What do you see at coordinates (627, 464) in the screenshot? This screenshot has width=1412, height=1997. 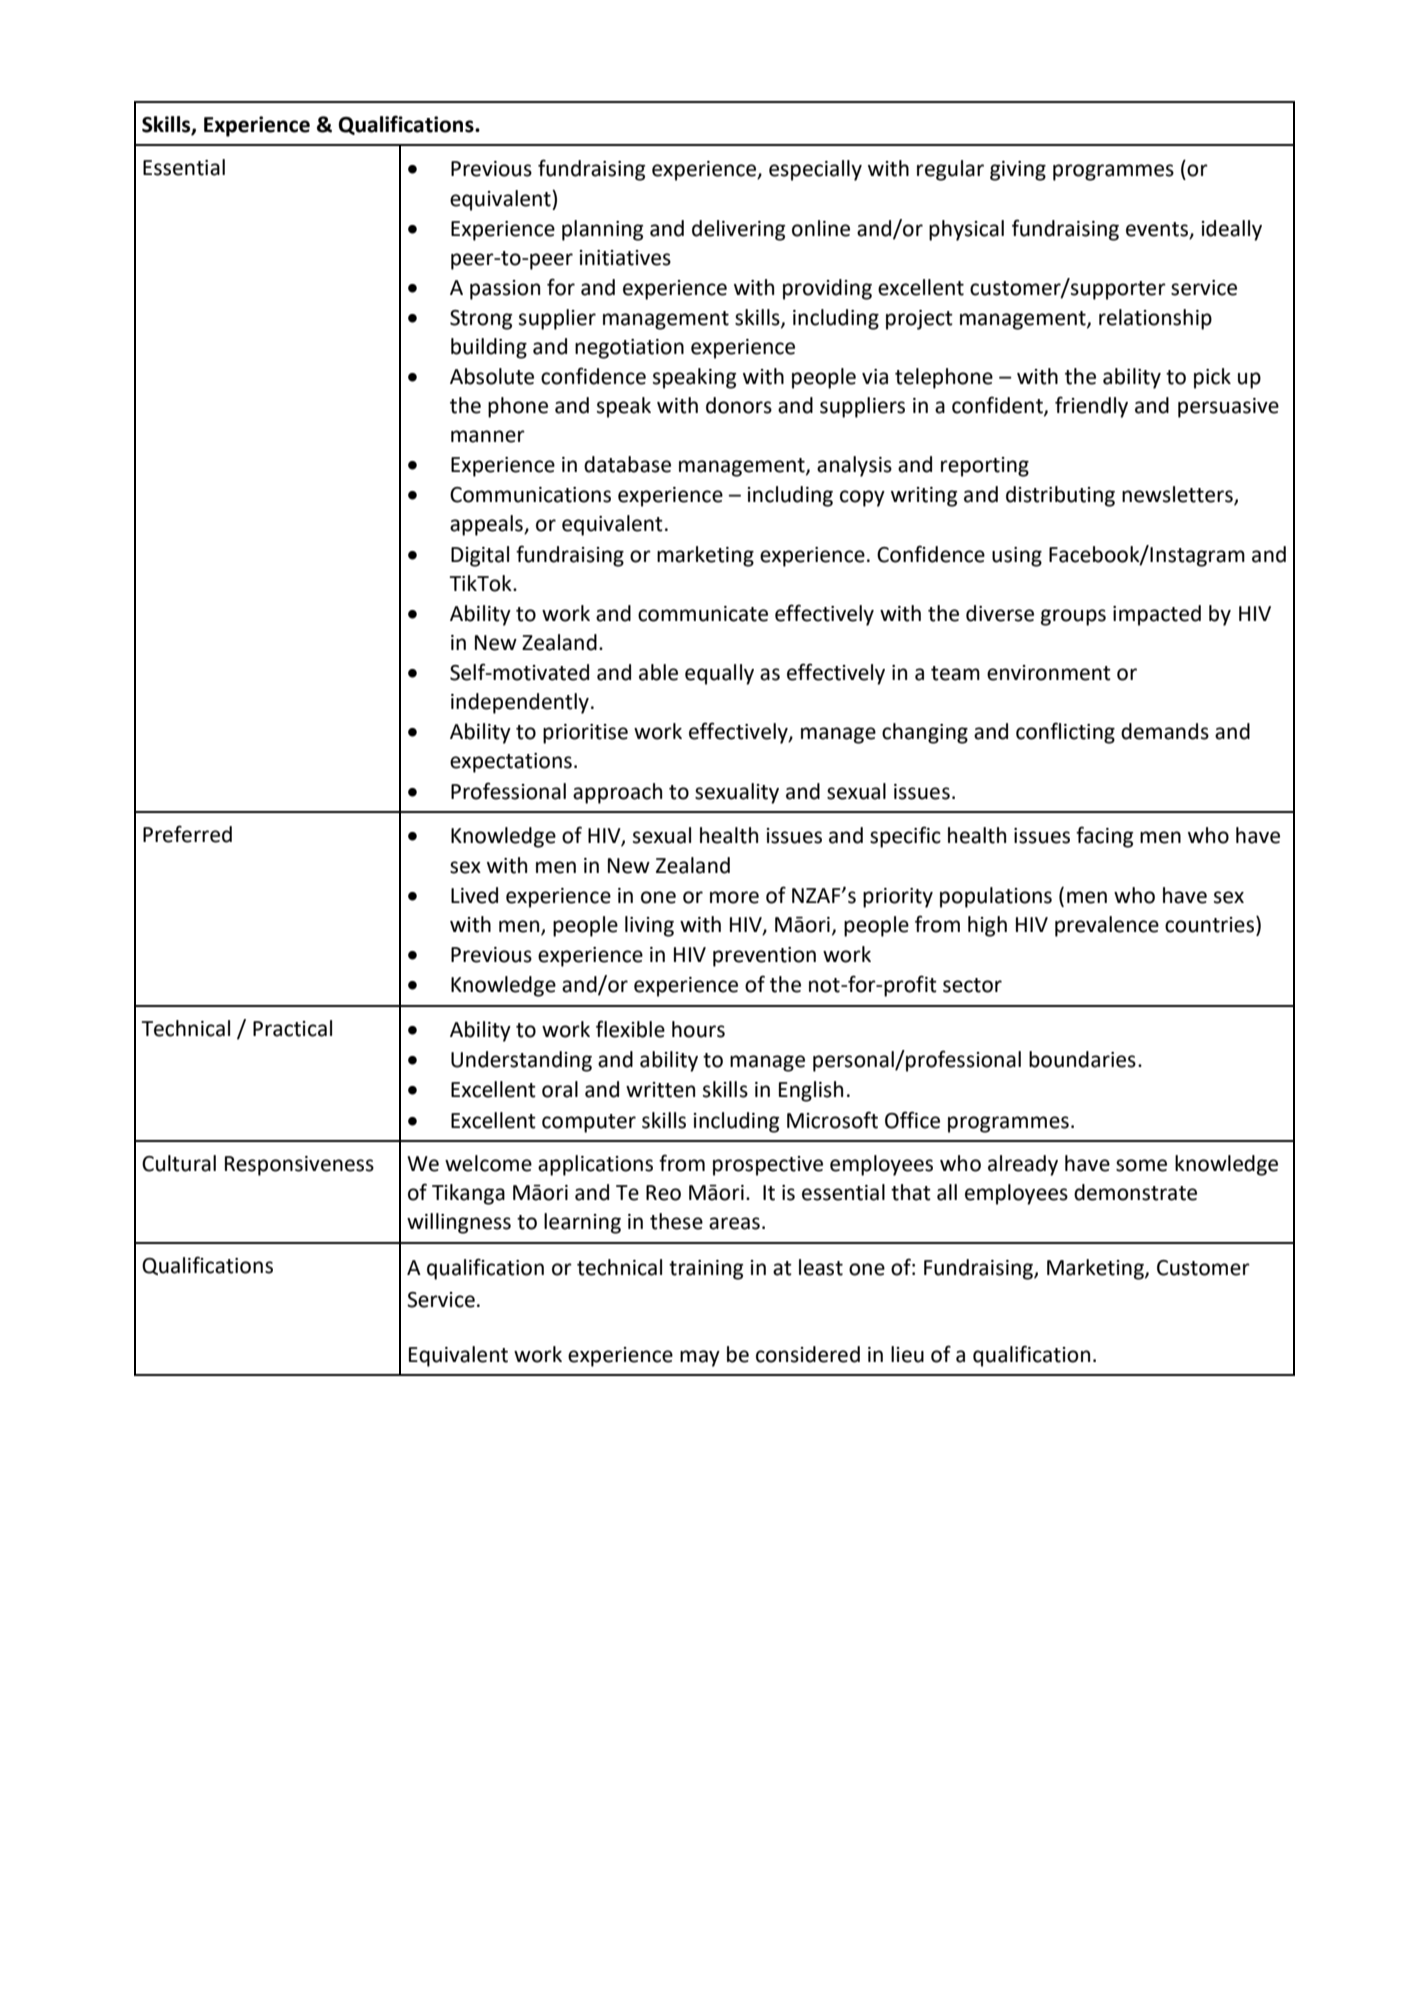 I see `database` at bounding box center [627, 464].
